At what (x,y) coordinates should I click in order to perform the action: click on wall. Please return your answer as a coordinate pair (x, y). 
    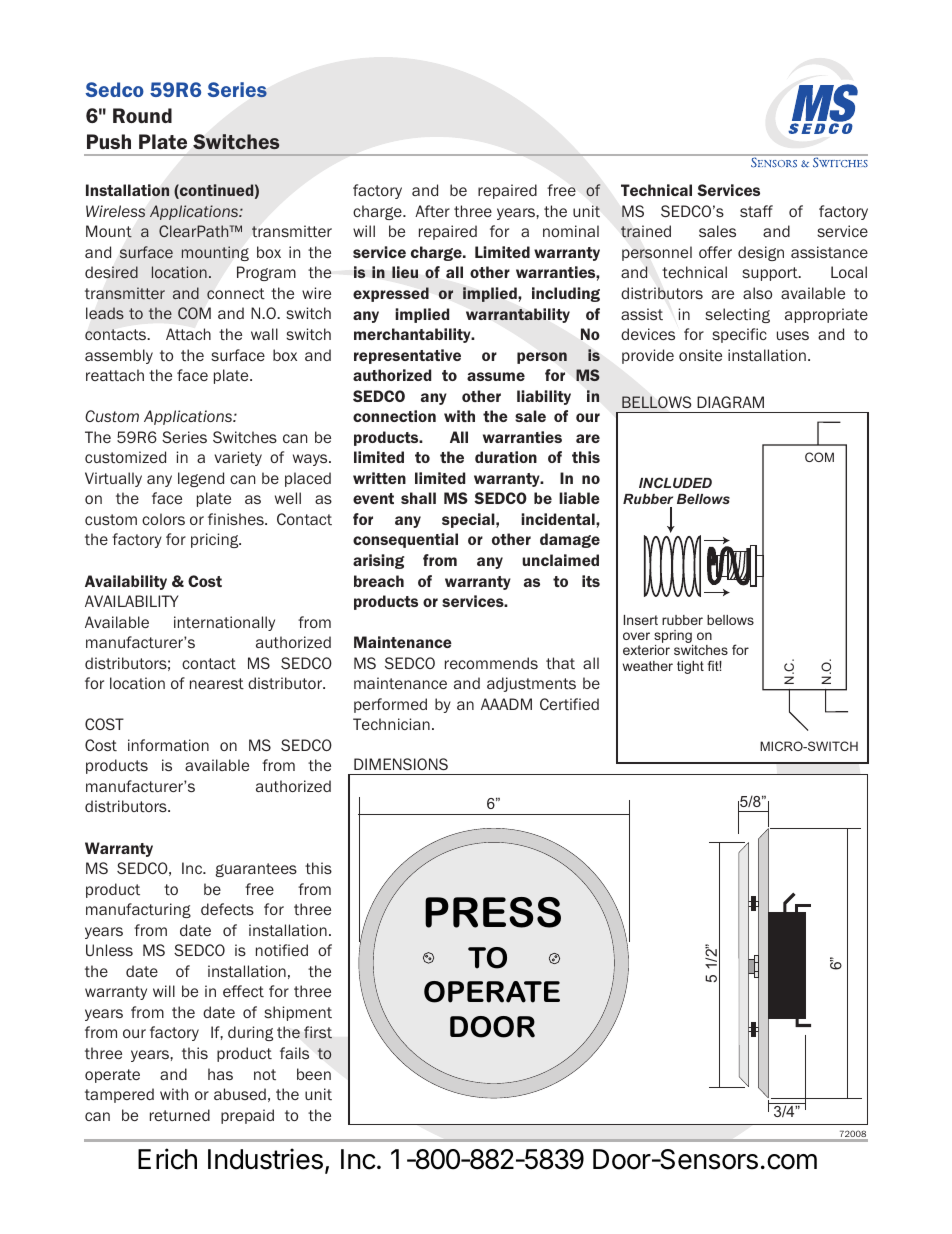
    Looking at the image, I should click on (264, 334).
